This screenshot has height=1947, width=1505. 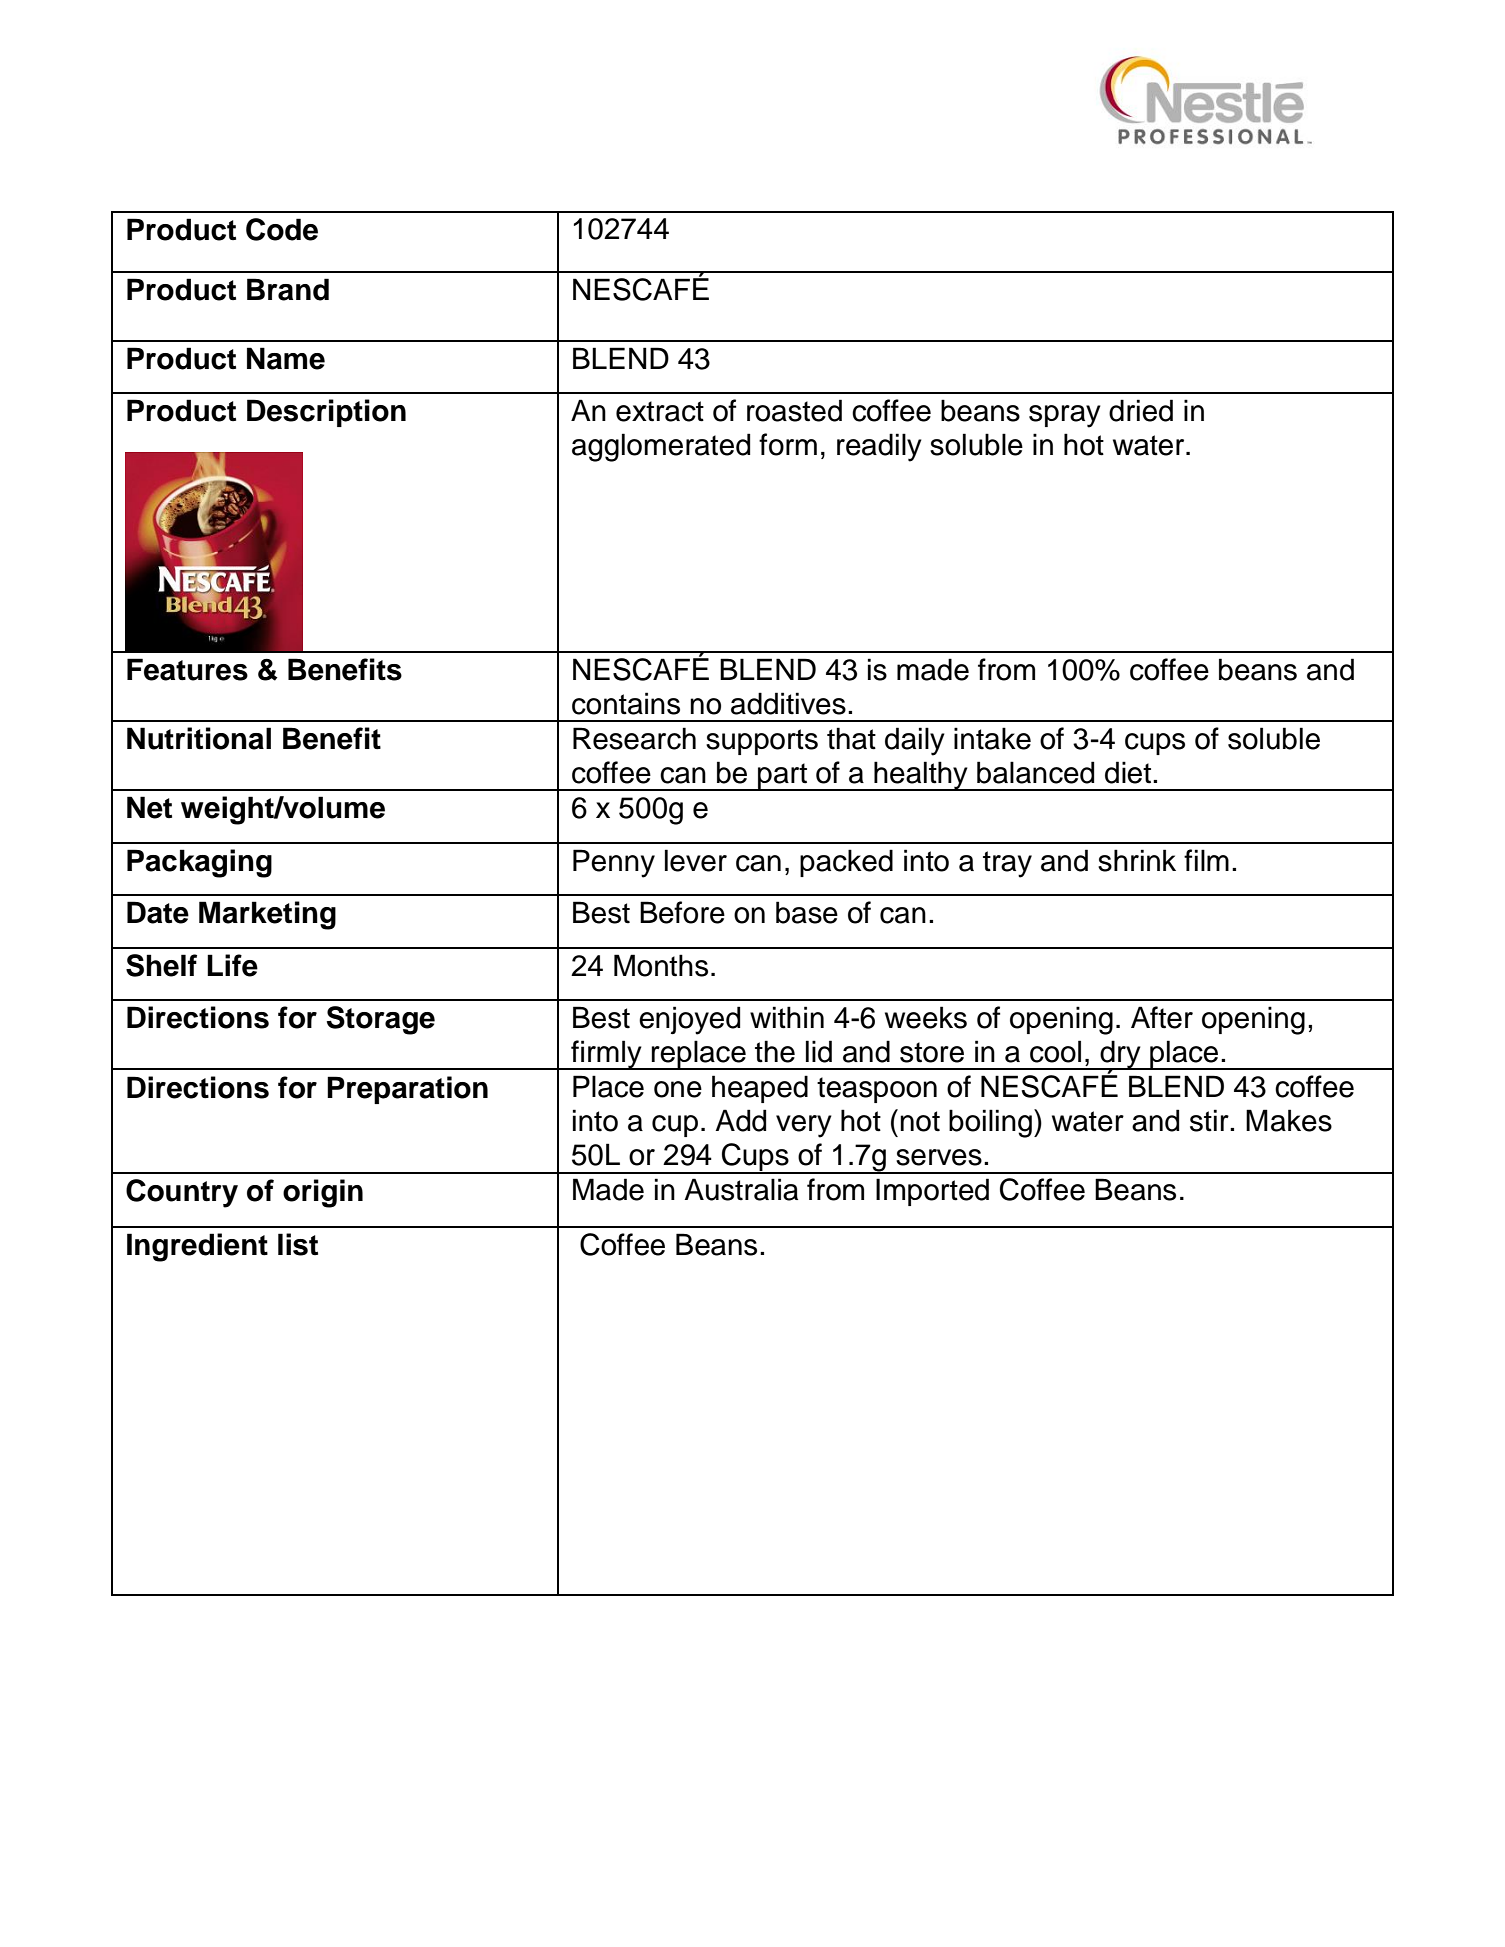 I want to click on Australia, so click(x=741, y=1189).
